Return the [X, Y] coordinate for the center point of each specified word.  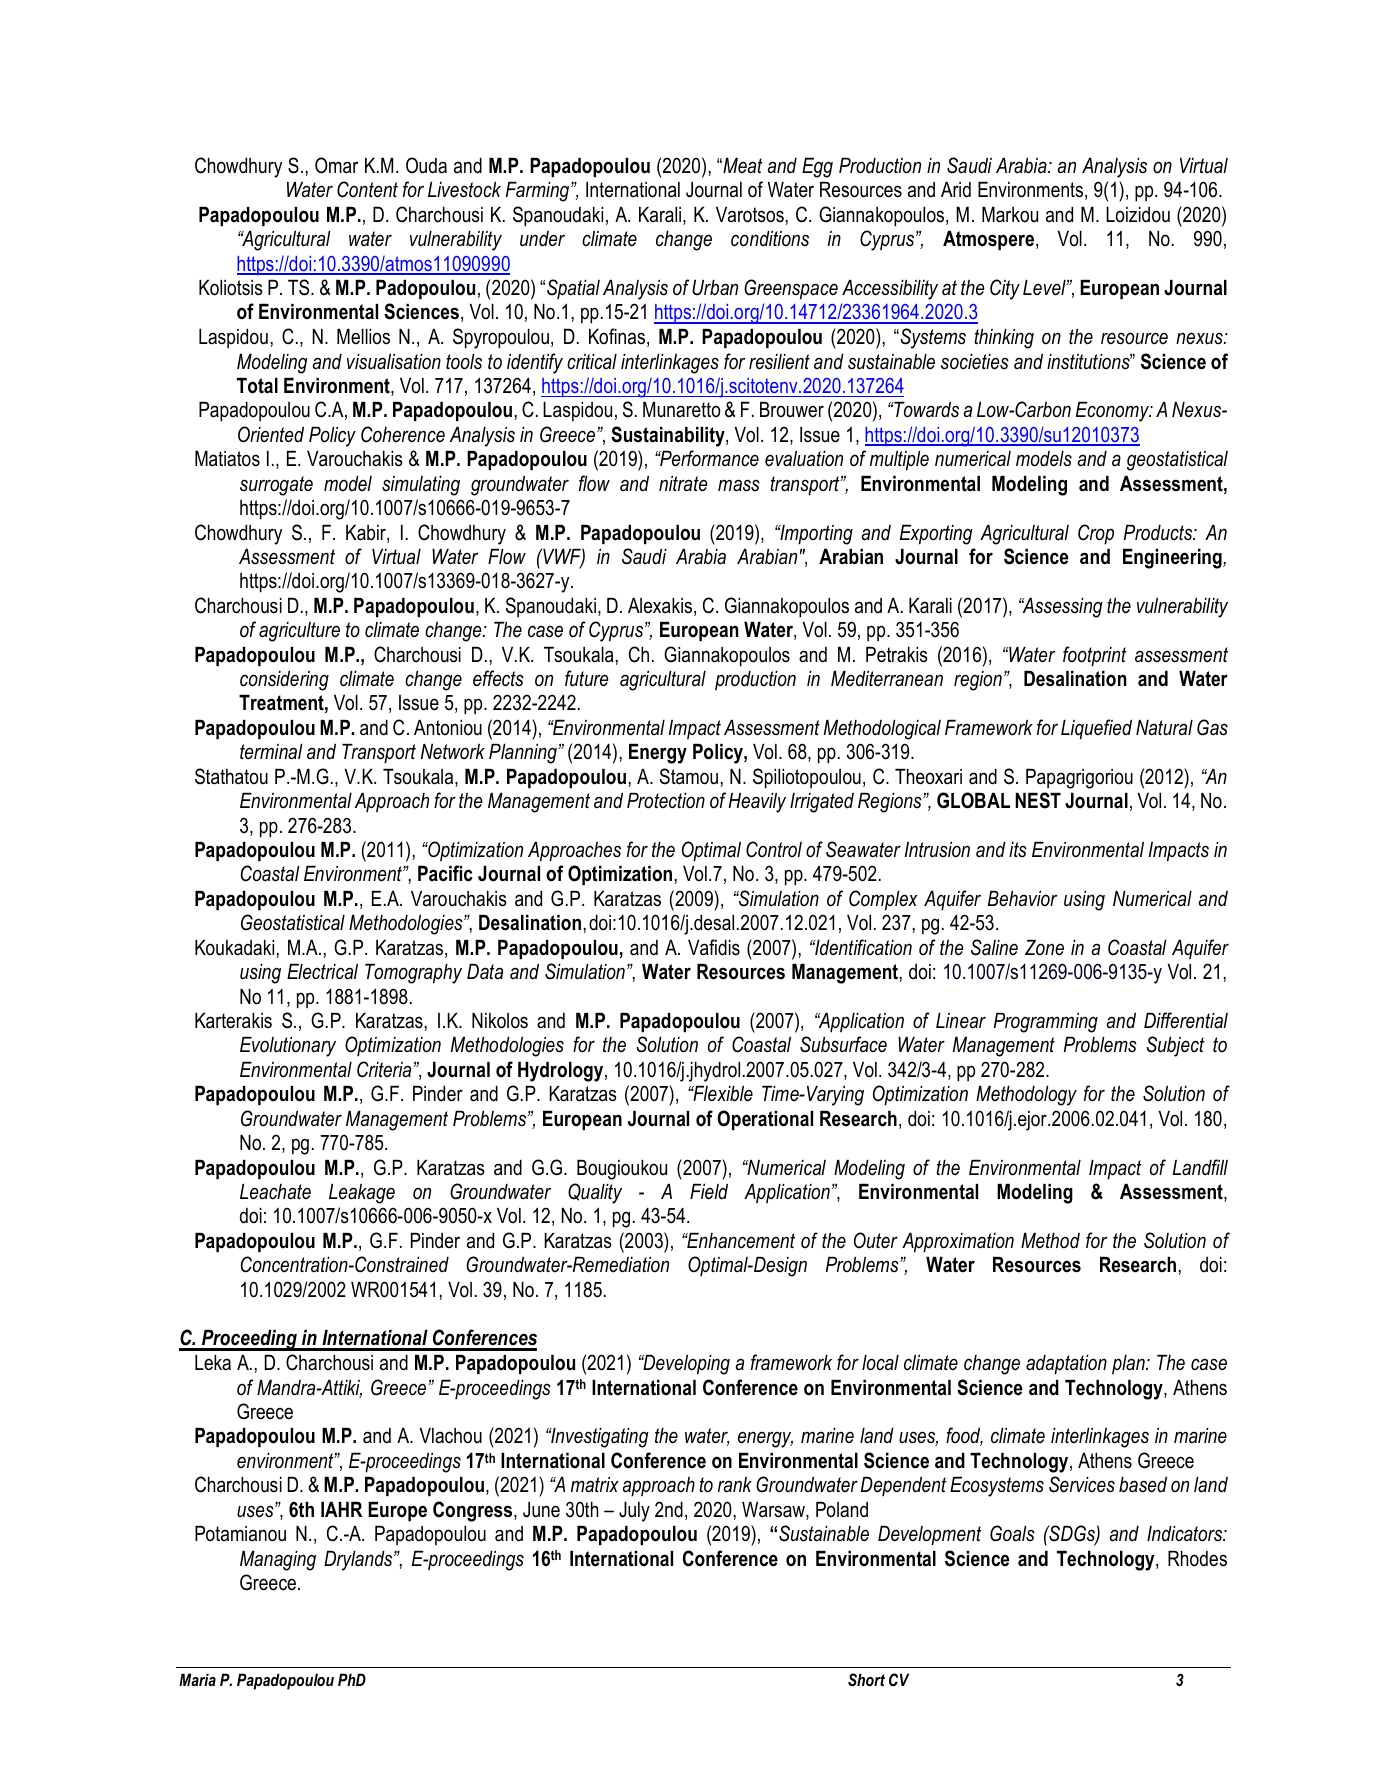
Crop [1096, 534]
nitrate [683, 484]
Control [774, 849]
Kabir [367, 534]
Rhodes [1197, 1559]
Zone [1044, 948]
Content [367, 189]
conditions [770, 239]
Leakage [362, 1194]
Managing [278, 1561]
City [1005, 289]
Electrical [322, 972]
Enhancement [740, 1241]
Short [866, 1679]
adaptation [1066, 1365]
